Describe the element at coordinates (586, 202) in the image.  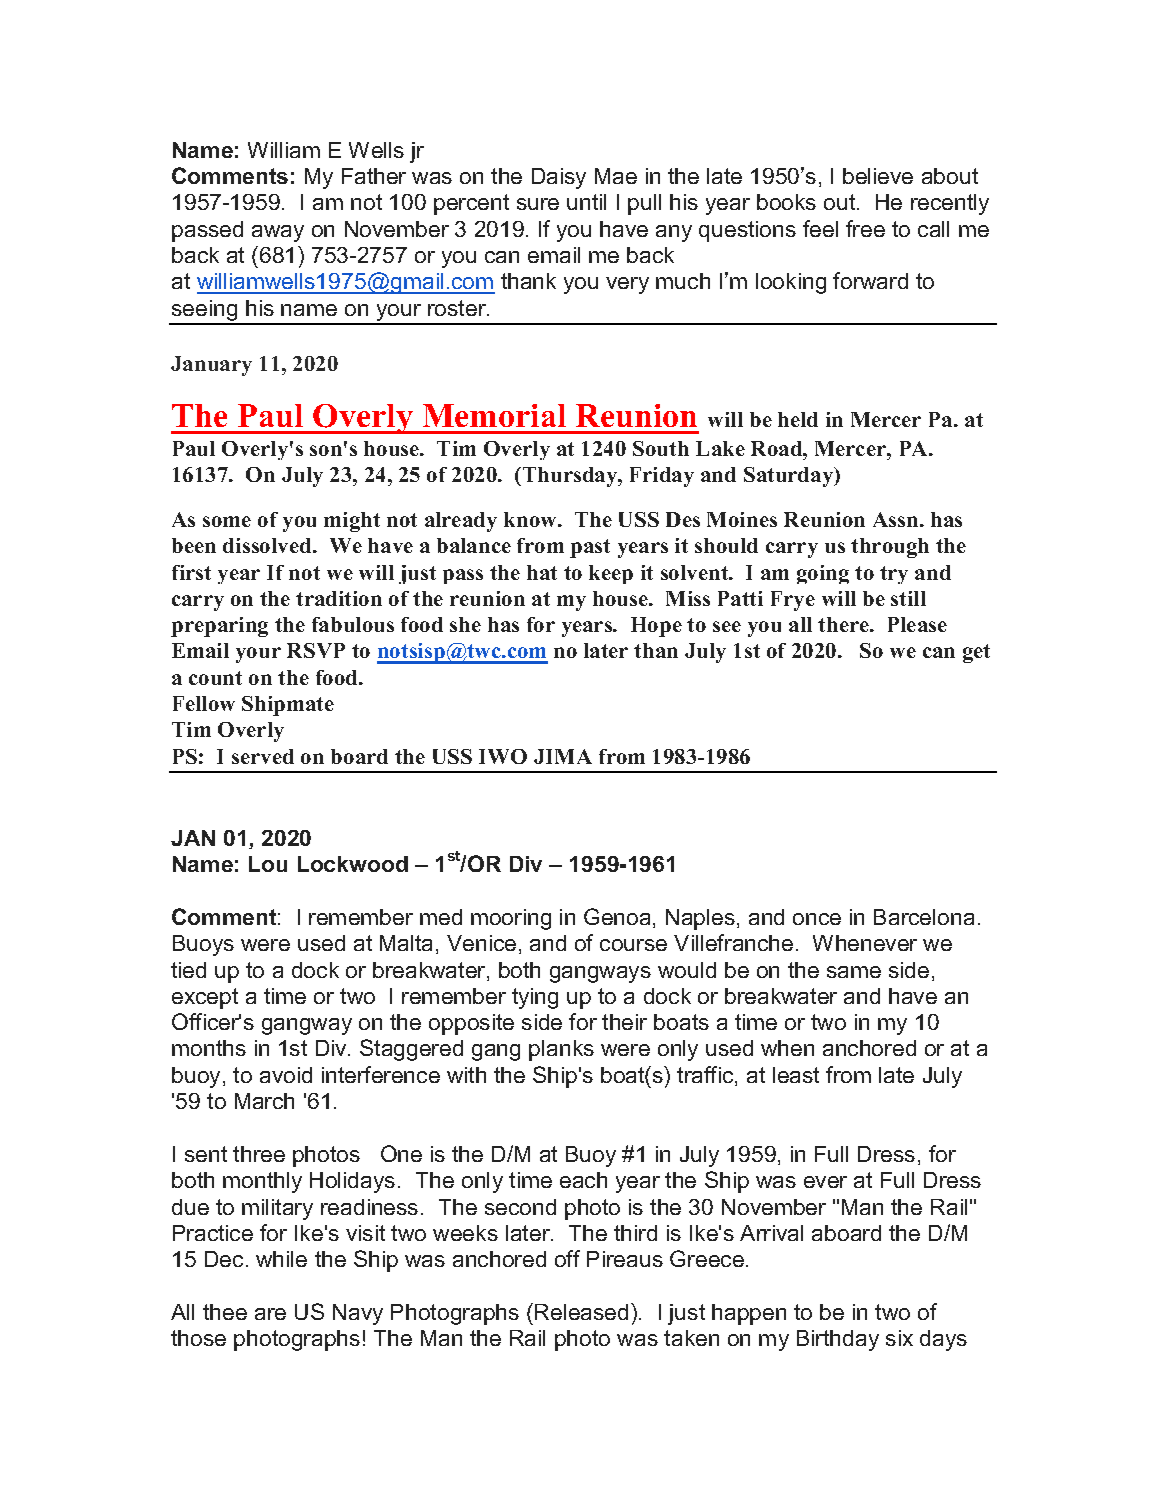
I see `until` at that location.
